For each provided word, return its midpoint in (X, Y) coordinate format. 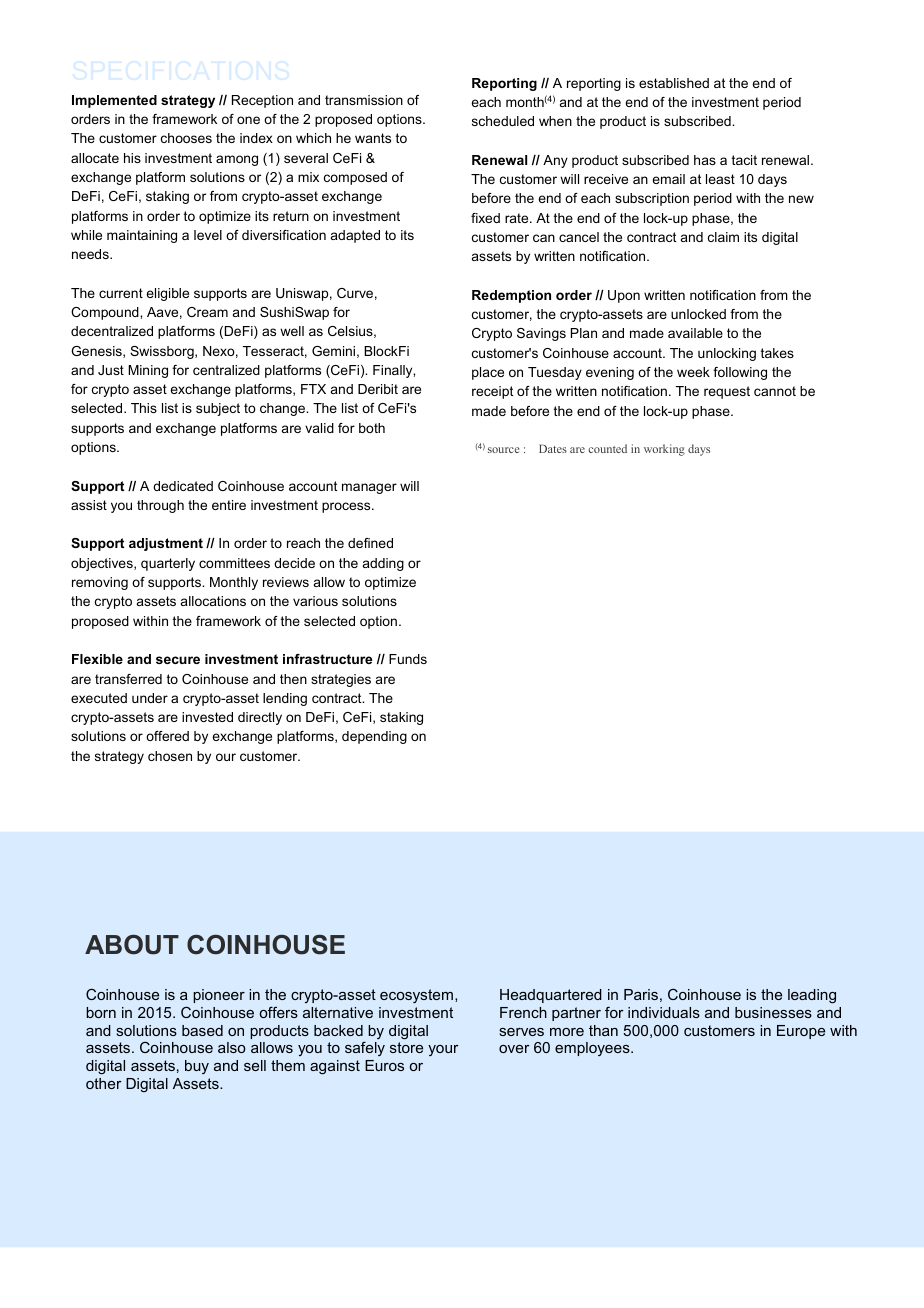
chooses (186, 138)
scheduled (503, 121)
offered (167, 736)
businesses (773, 1012)
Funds (408, 659)
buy (197, 1067)
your (443, 1050)
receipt (492, 392)
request (727, 392)
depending (374, 737)
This (144, 408)
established (674, 83)
